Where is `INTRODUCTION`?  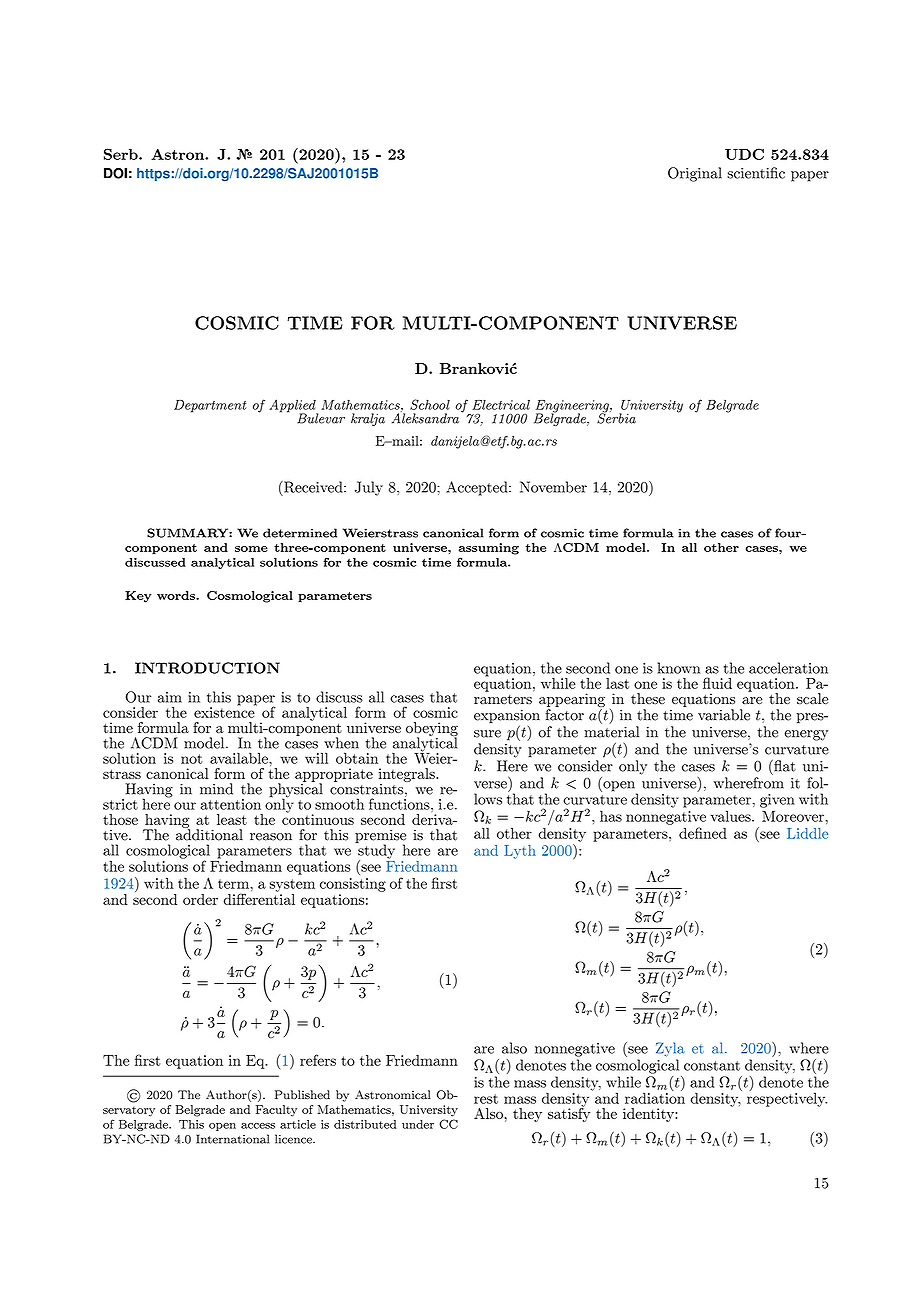 INTRODUCTION is located at coordinates (207, 668).
